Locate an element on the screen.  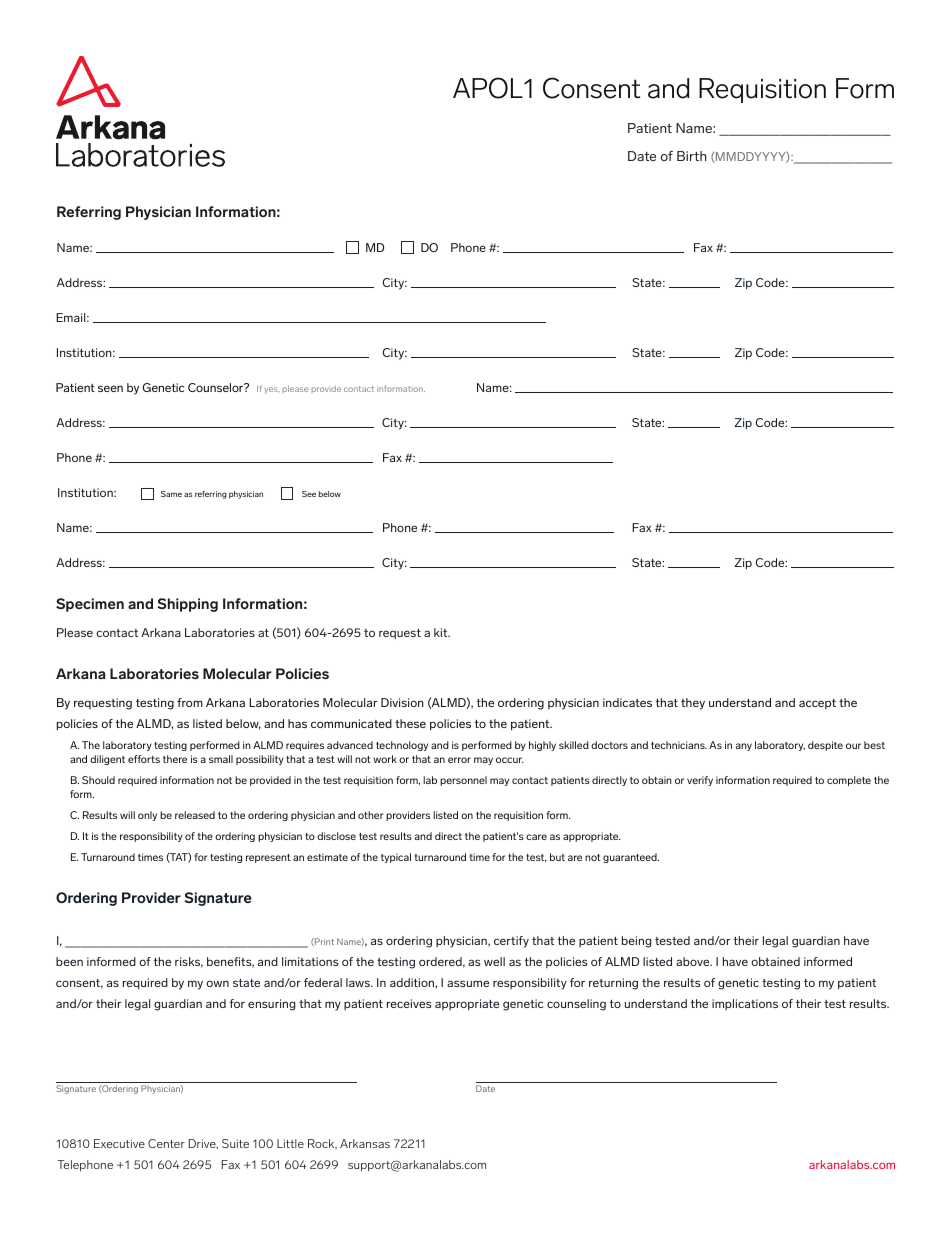
typical is located at coordinates (396, 858).
